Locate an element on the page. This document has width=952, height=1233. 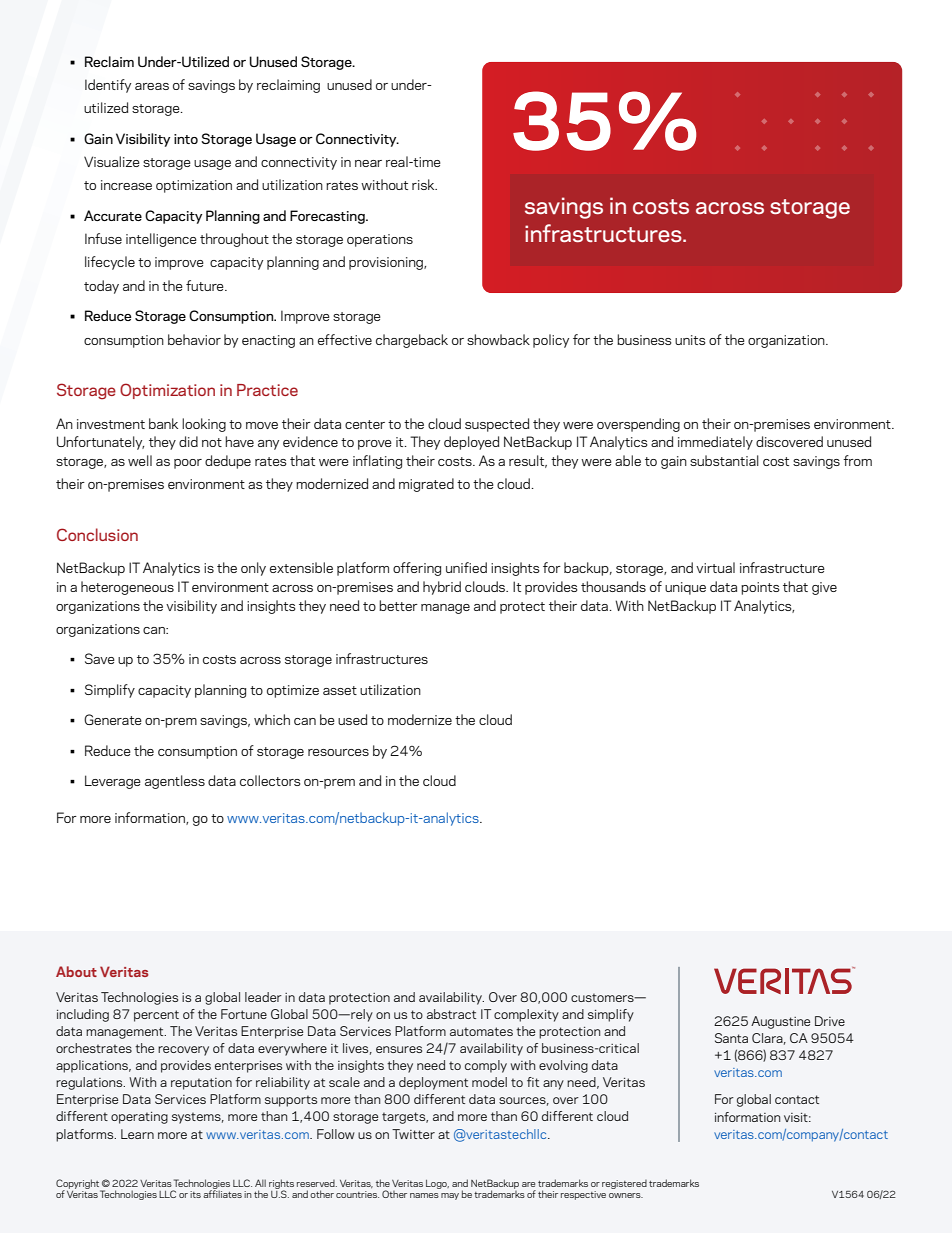
About is located at coordinates (76, 971).
